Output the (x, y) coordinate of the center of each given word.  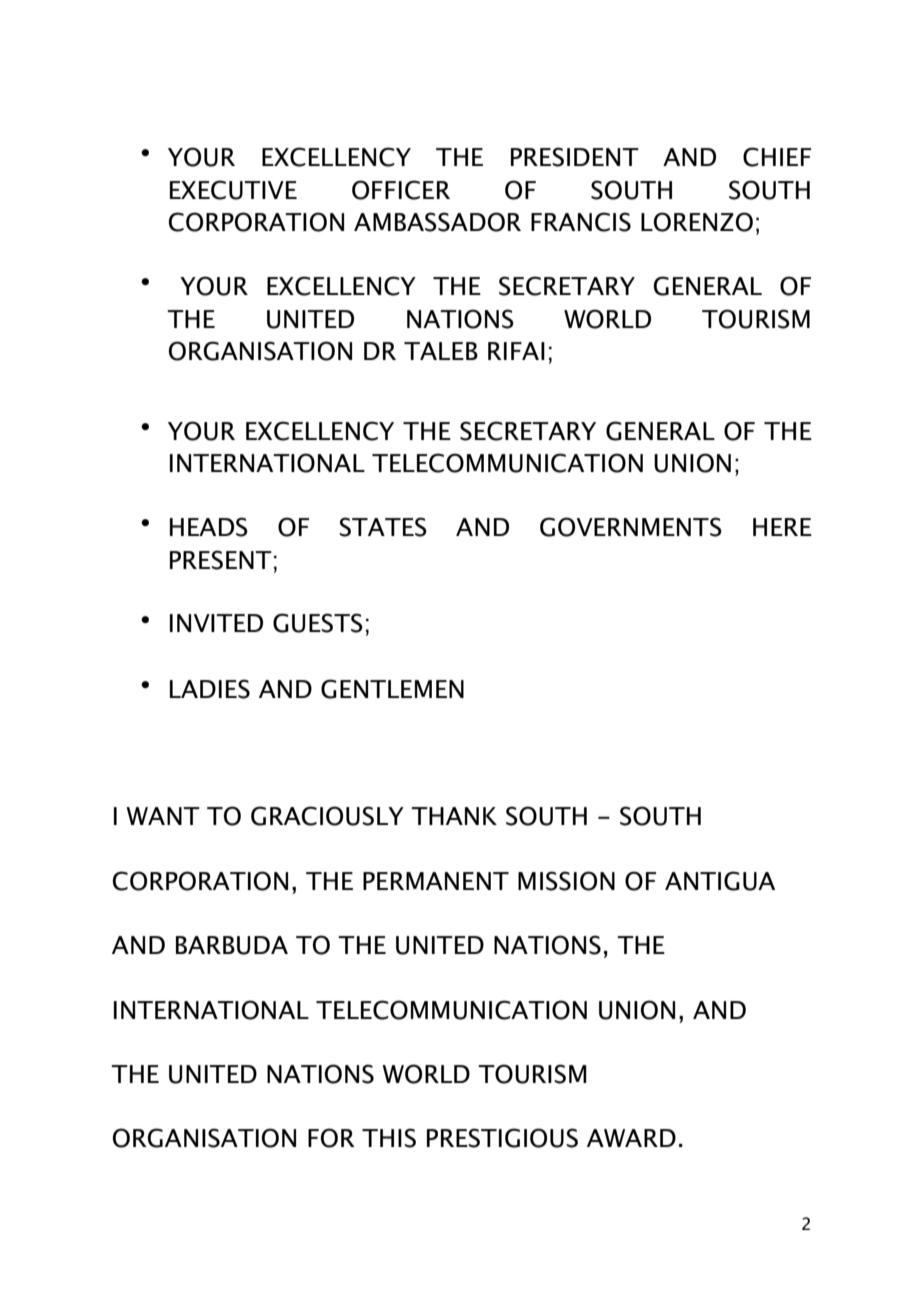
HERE (782, 527)
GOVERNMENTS (631, 527)
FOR (331, 1138)
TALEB (441, 351)
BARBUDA (232, 945)
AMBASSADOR (437, 222)
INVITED (216, 623)
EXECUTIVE (233, 190)
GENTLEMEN (392, 689)
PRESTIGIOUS (502, 1138)
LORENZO (697, 222)
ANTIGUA (720, 881)
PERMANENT (436, 881)
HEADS (209, 527)
